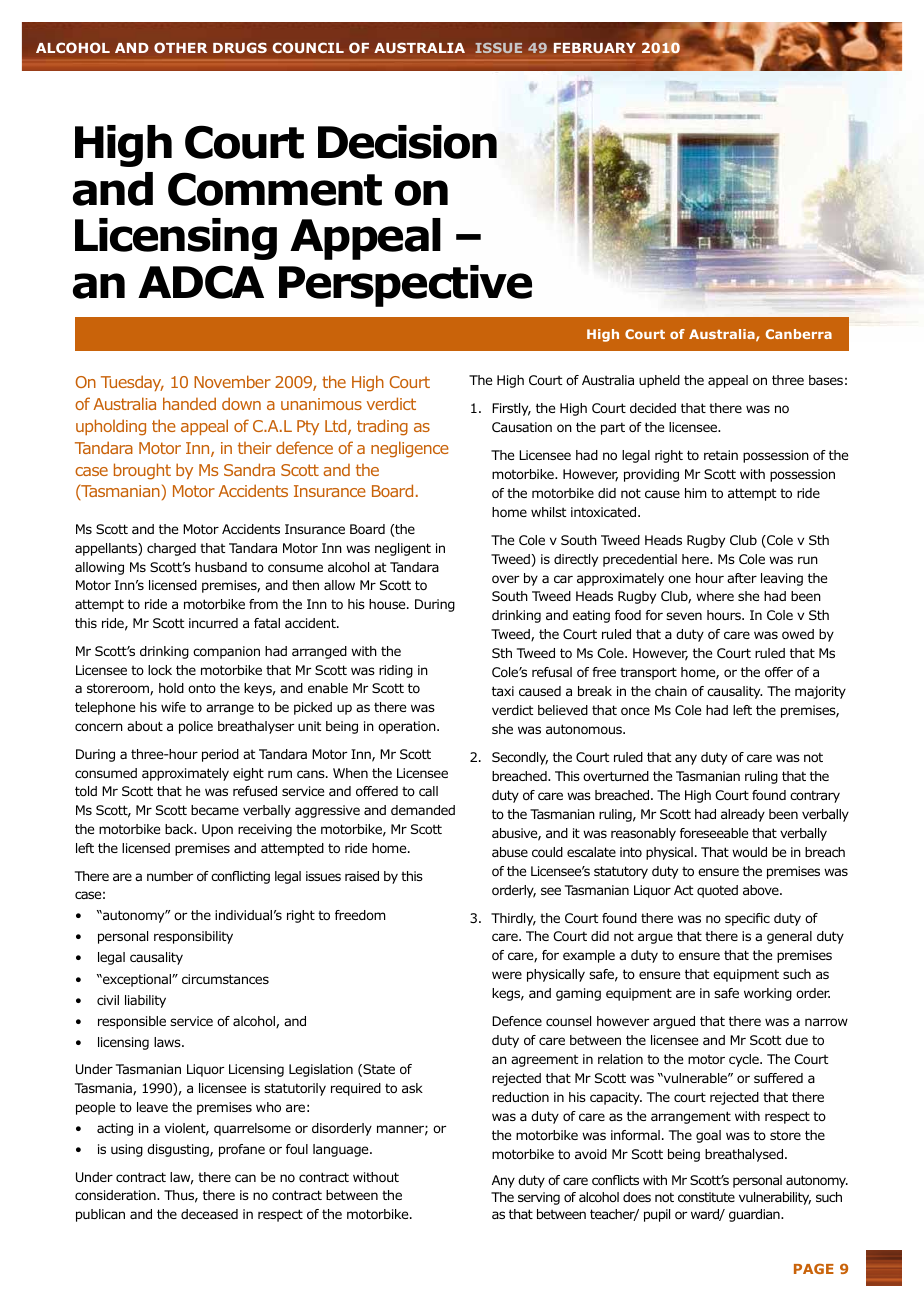 This screenshot has height=1308, width=924. What do you see at coordinates (209, 1214) in the screenshot?
I see `deceased` at bounding box center [209, 1214].
